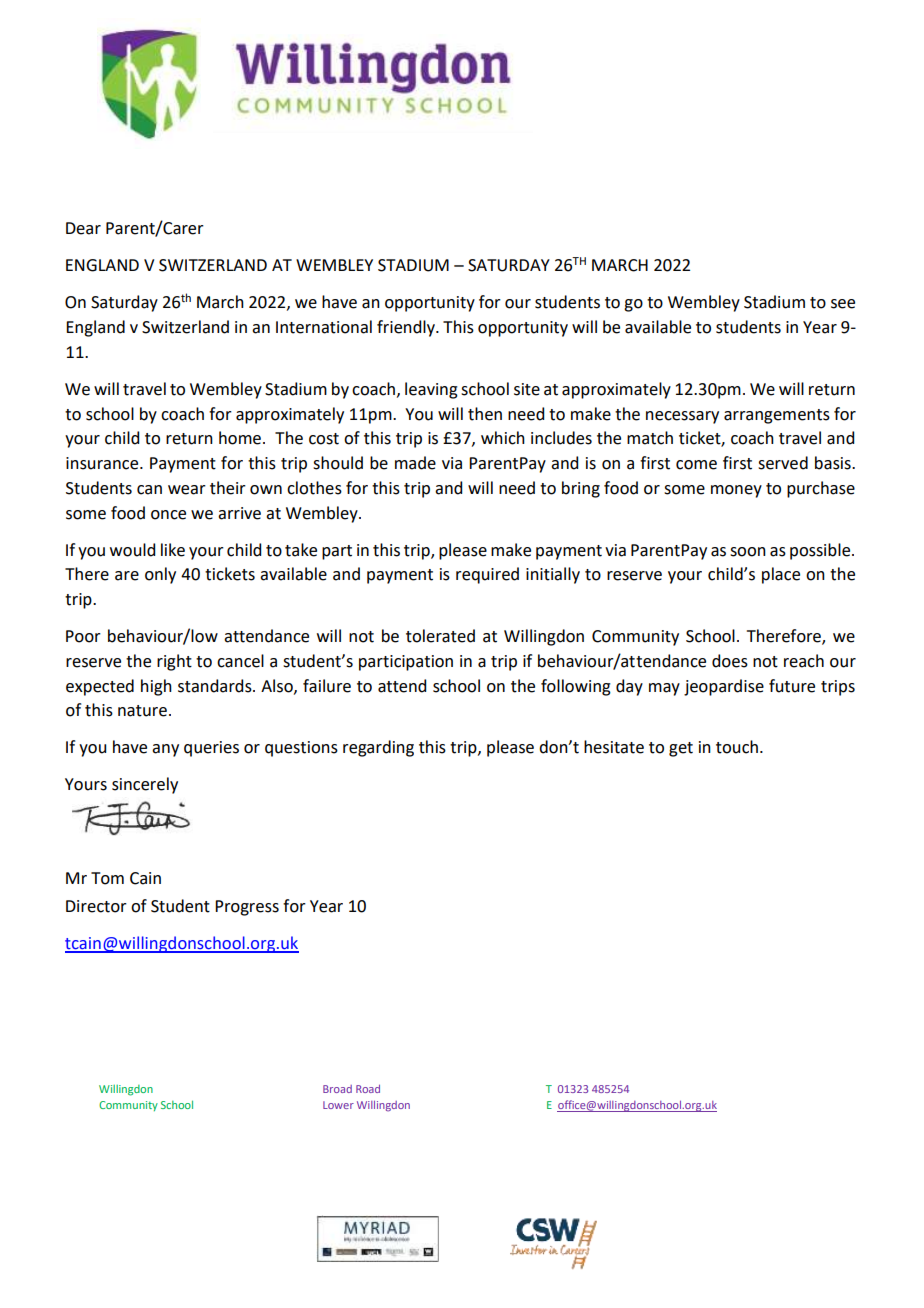 The image size is (924, 1308). What do you see at coordinates (83, 228) in the screenshot?
I see `Dear` at bounding box center [83, 228].
